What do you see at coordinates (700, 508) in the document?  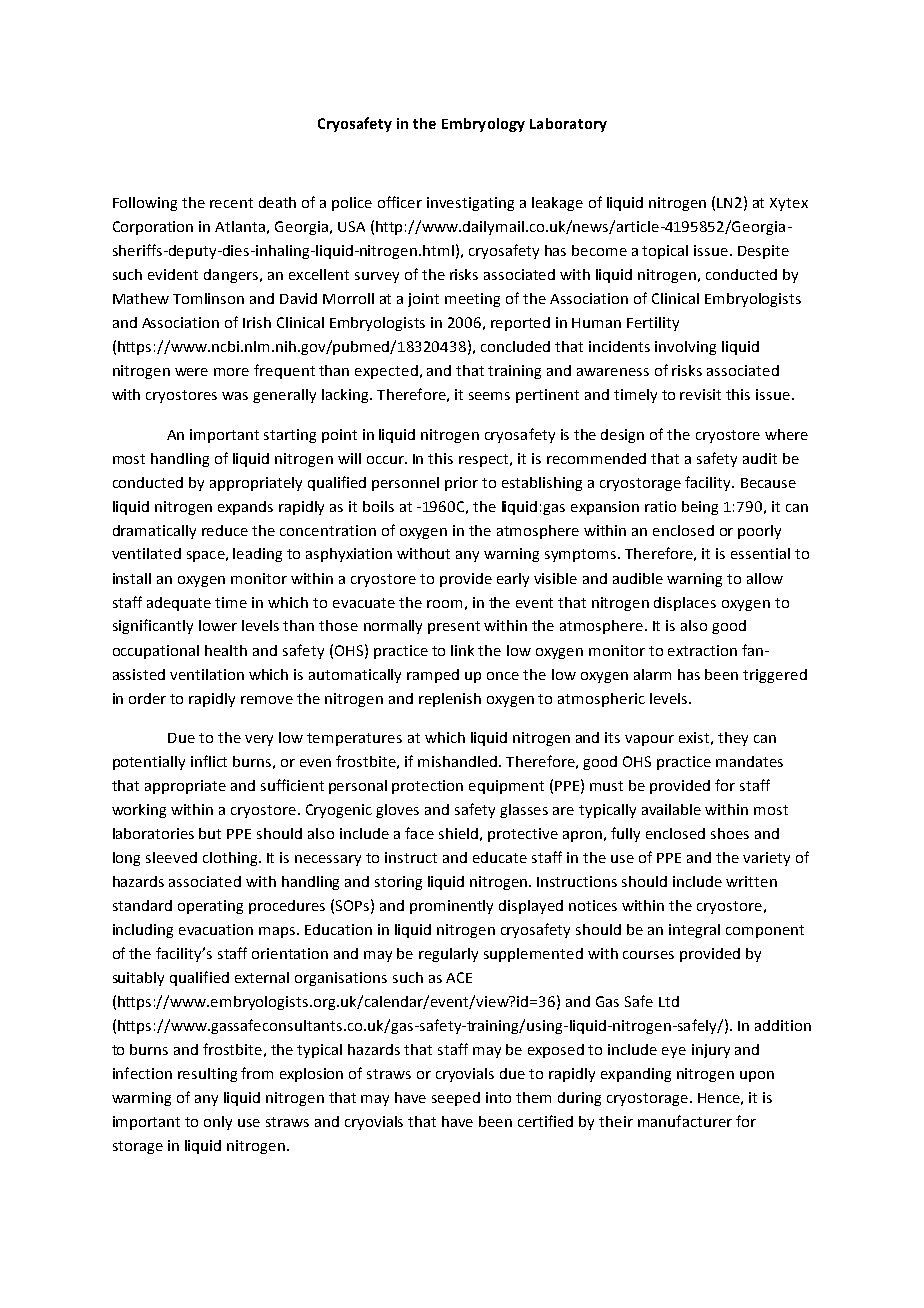 I see `being` at bounding box center [700, 508].
